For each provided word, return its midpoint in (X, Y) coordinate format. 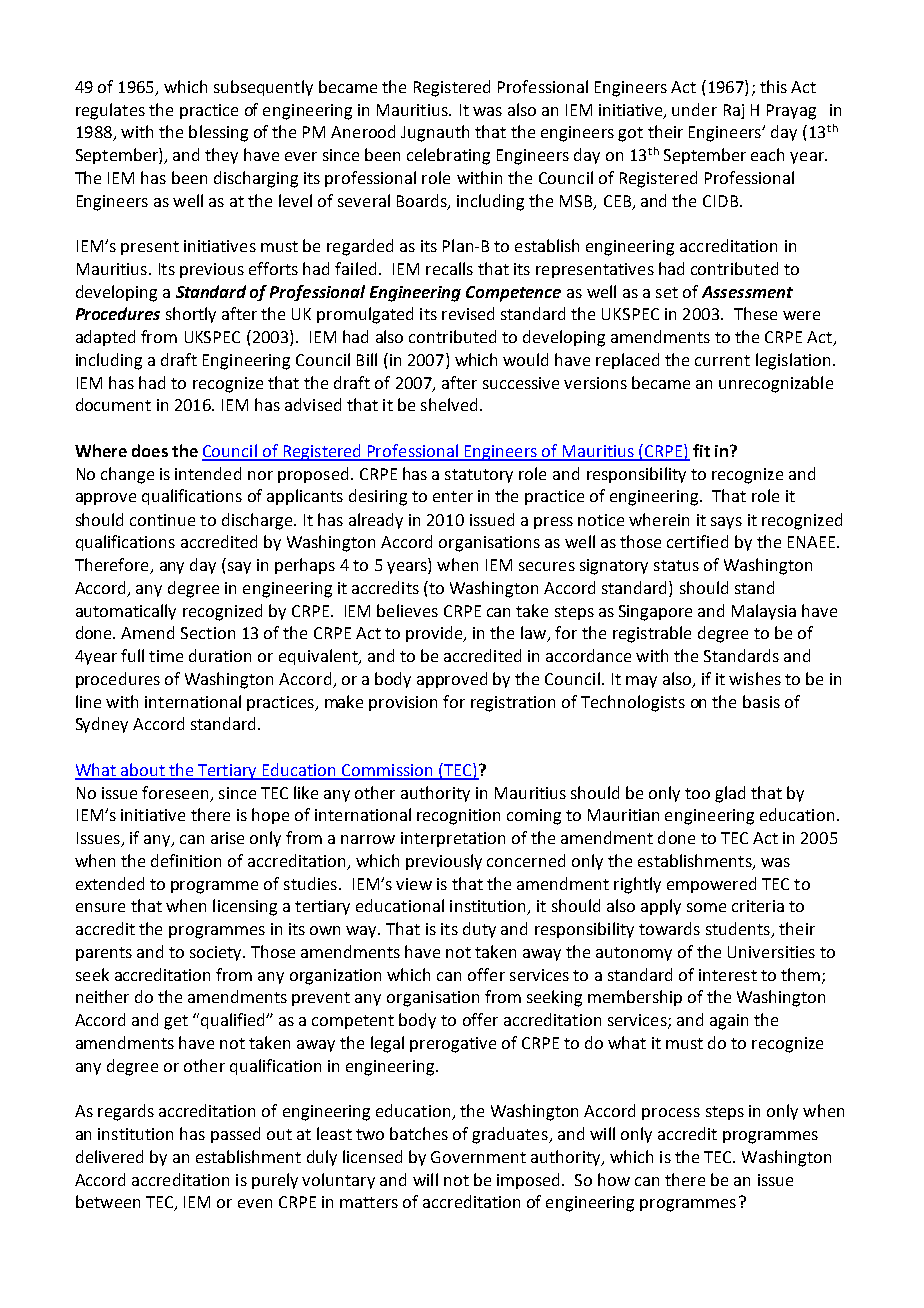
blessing (218, 133)
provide (435, 634)
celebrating (448, 156)
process (671, 1114)
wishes (755, 678)
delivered (109, 1156)
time (166, 656)
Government (478, 1157)
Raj (734, 111)
